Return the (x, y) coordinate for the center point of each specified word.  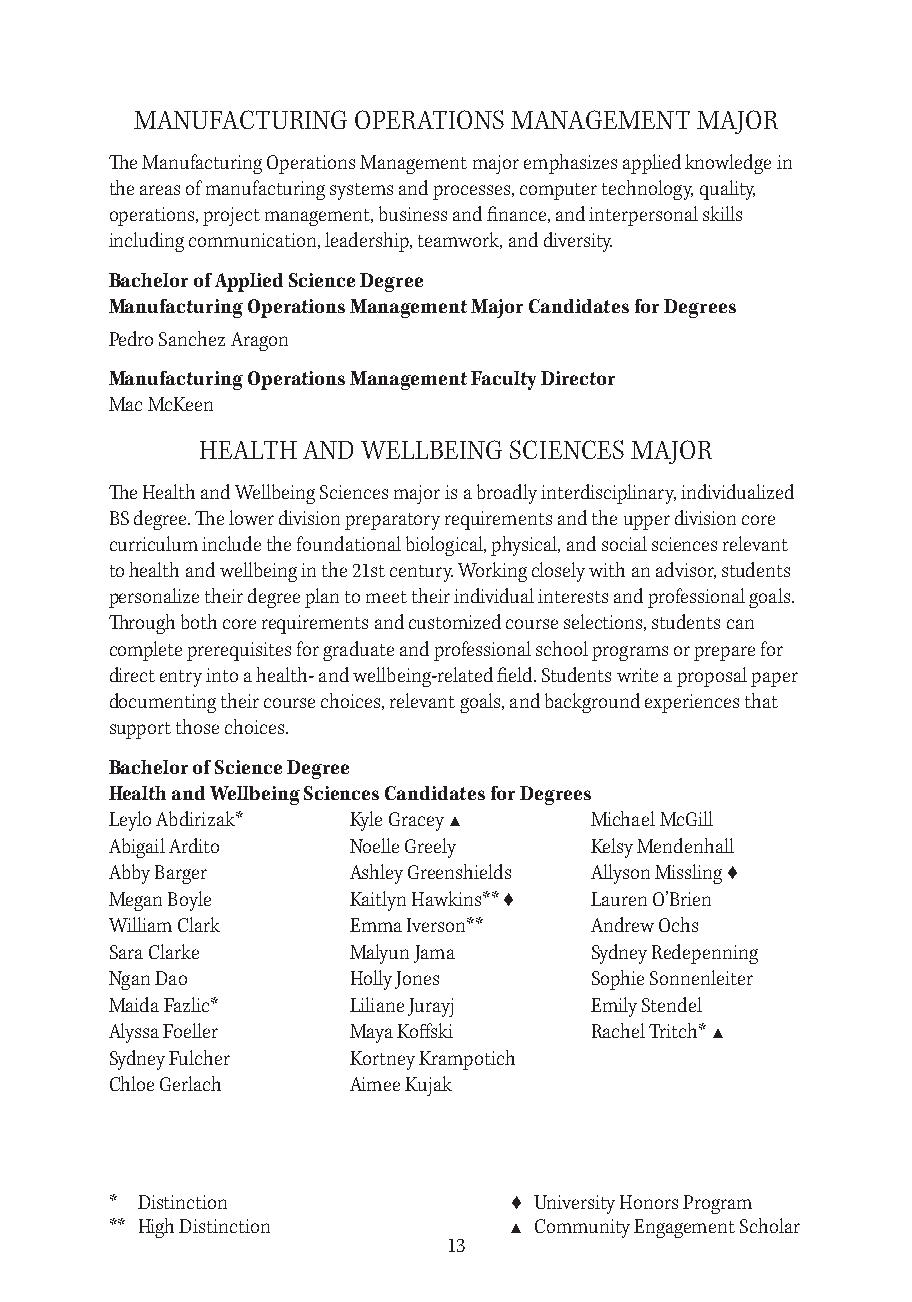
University (574, 1204)
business (413, 213)
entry (181, 678)
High (156, 1228)
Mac (125, 404)
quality (727, 190)
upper (647, 522)
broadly (507, 494)
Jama (434, 954)
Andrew (622, 924)
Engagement (684, 1228)
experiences (692, 703)
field (516, 674)
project (231, 216)
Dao (171, 978)
